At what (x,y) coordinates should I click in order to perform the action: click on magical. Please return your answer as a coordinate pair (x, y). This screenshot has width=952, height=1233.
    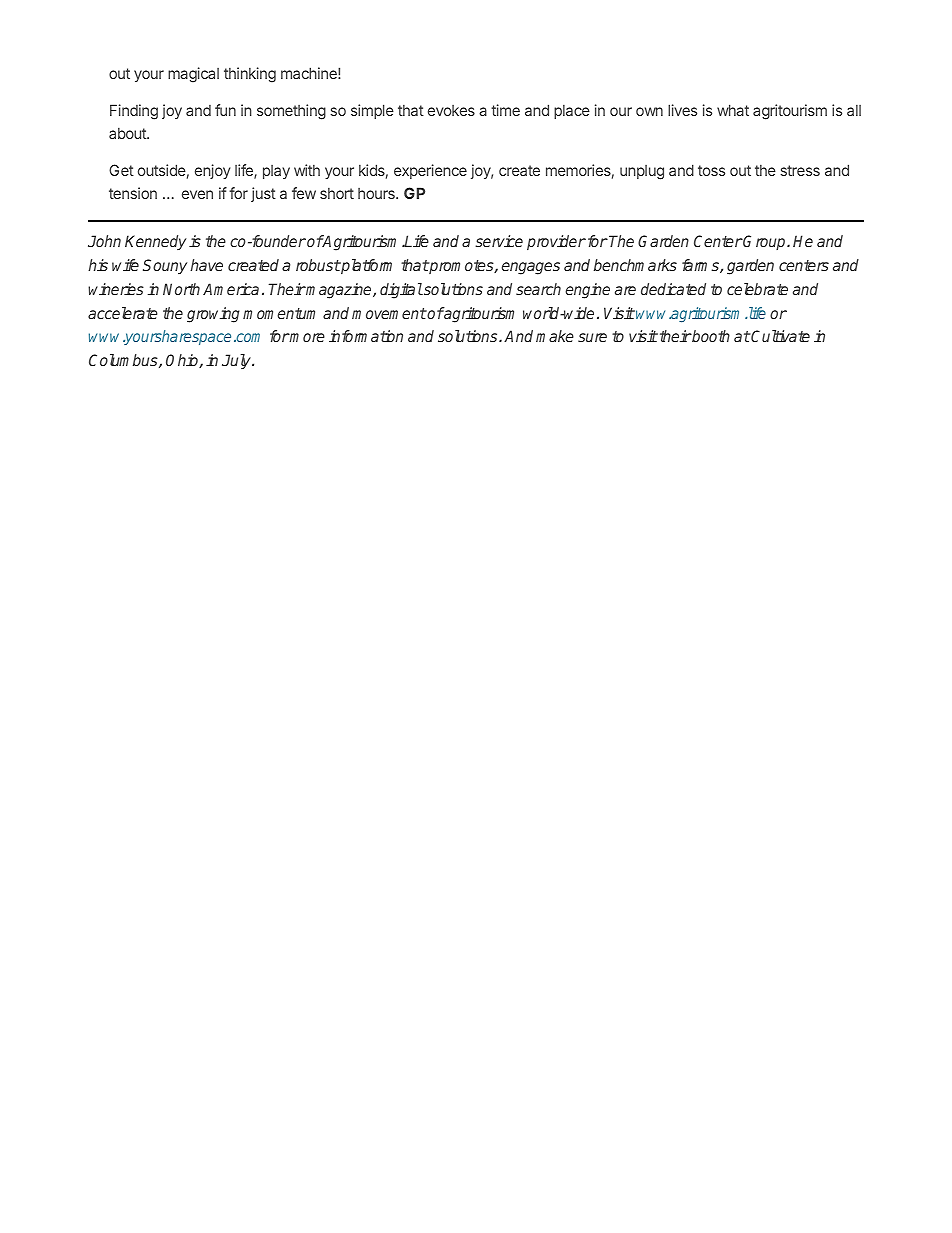
    Looking at the image, I should click on (193, 75).
